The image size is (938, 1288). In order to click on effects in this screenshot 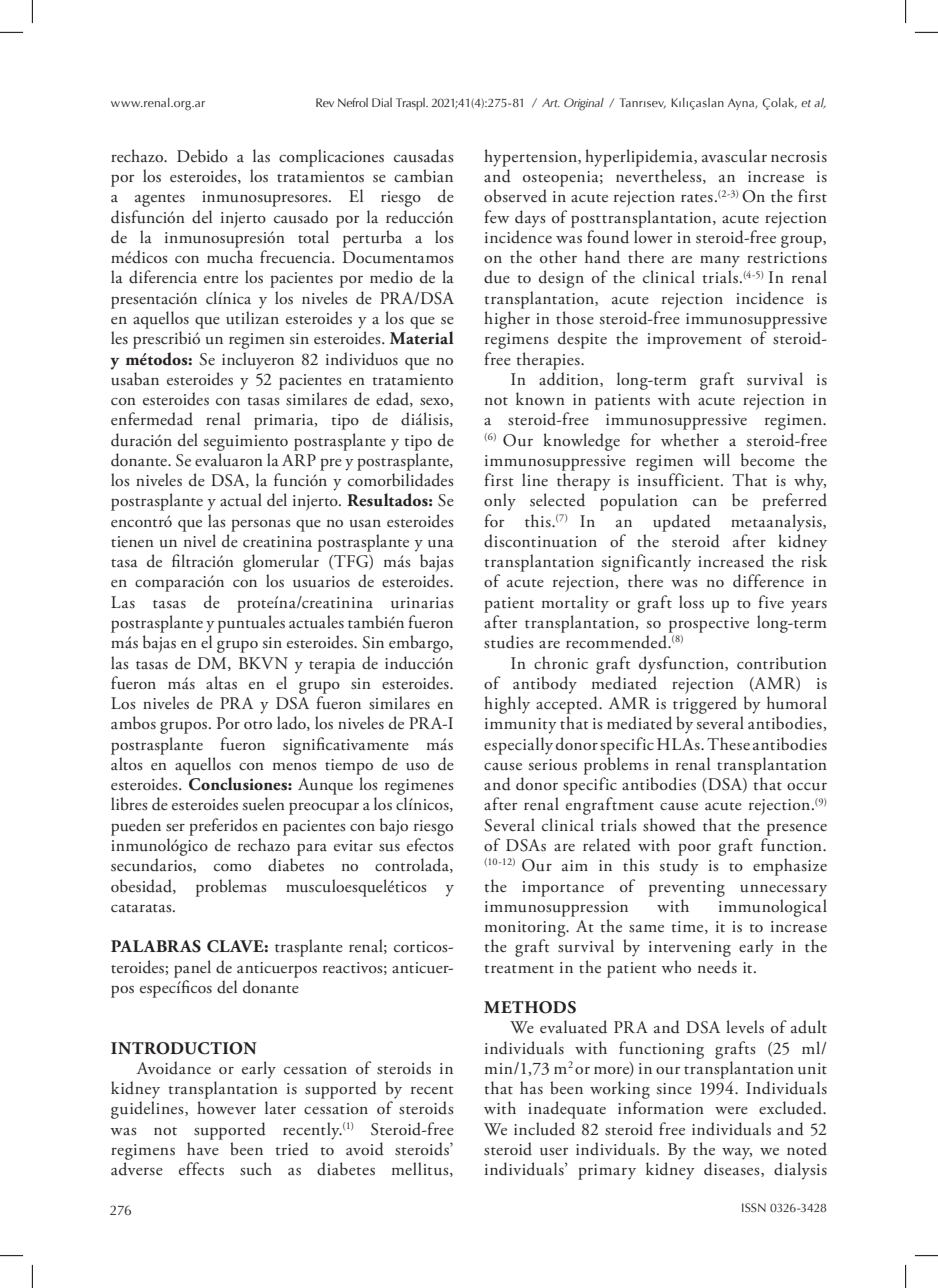, I will do `click(201, 1169)`.
